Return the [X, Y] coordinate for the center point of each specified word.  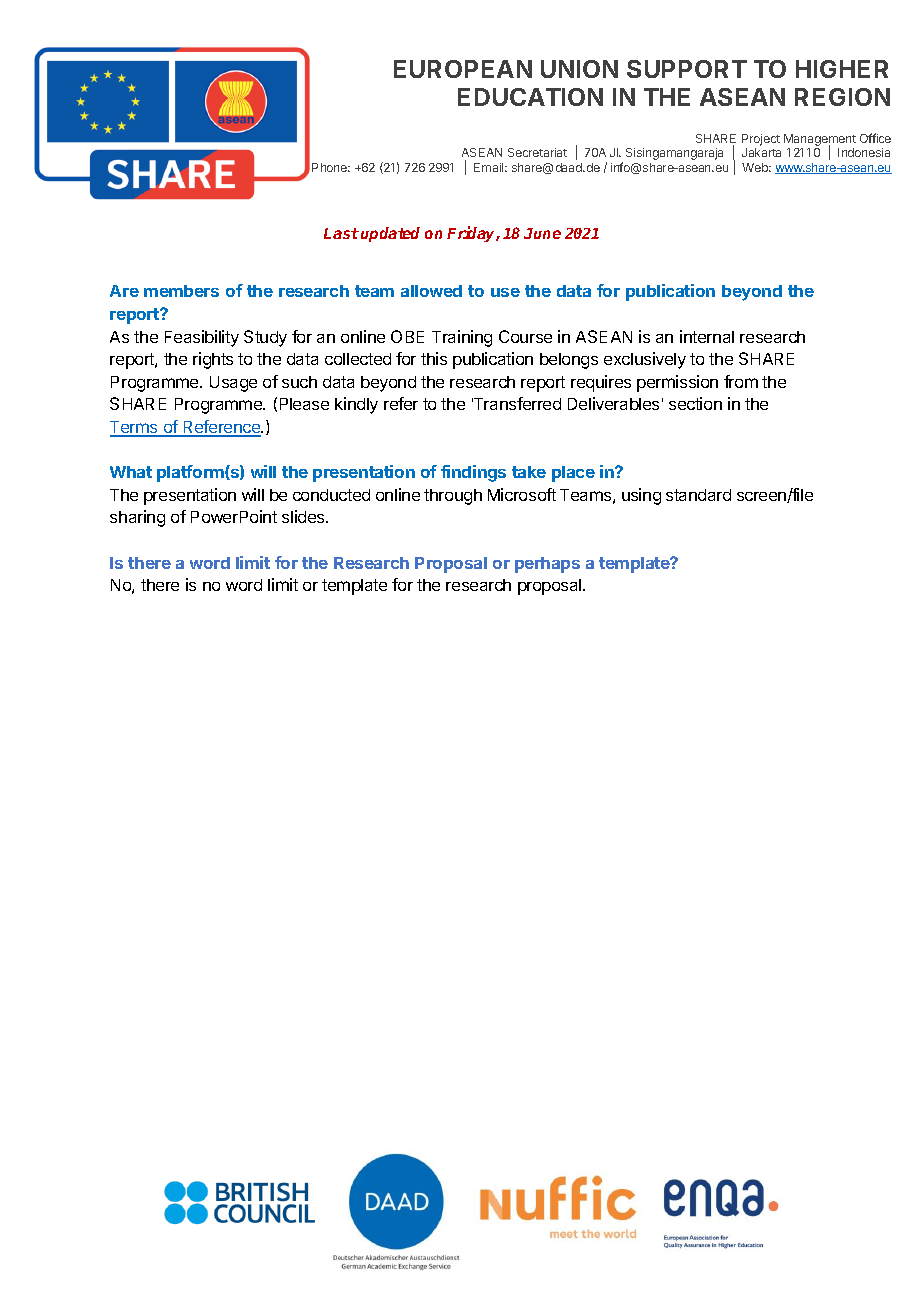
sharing [137, 518]
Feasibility [202, 338]
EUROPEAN [463, 69]
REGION [842, 97]
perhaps [547, 565]
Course [525, 336]
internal [707, 336]
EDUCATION [530, 97]
